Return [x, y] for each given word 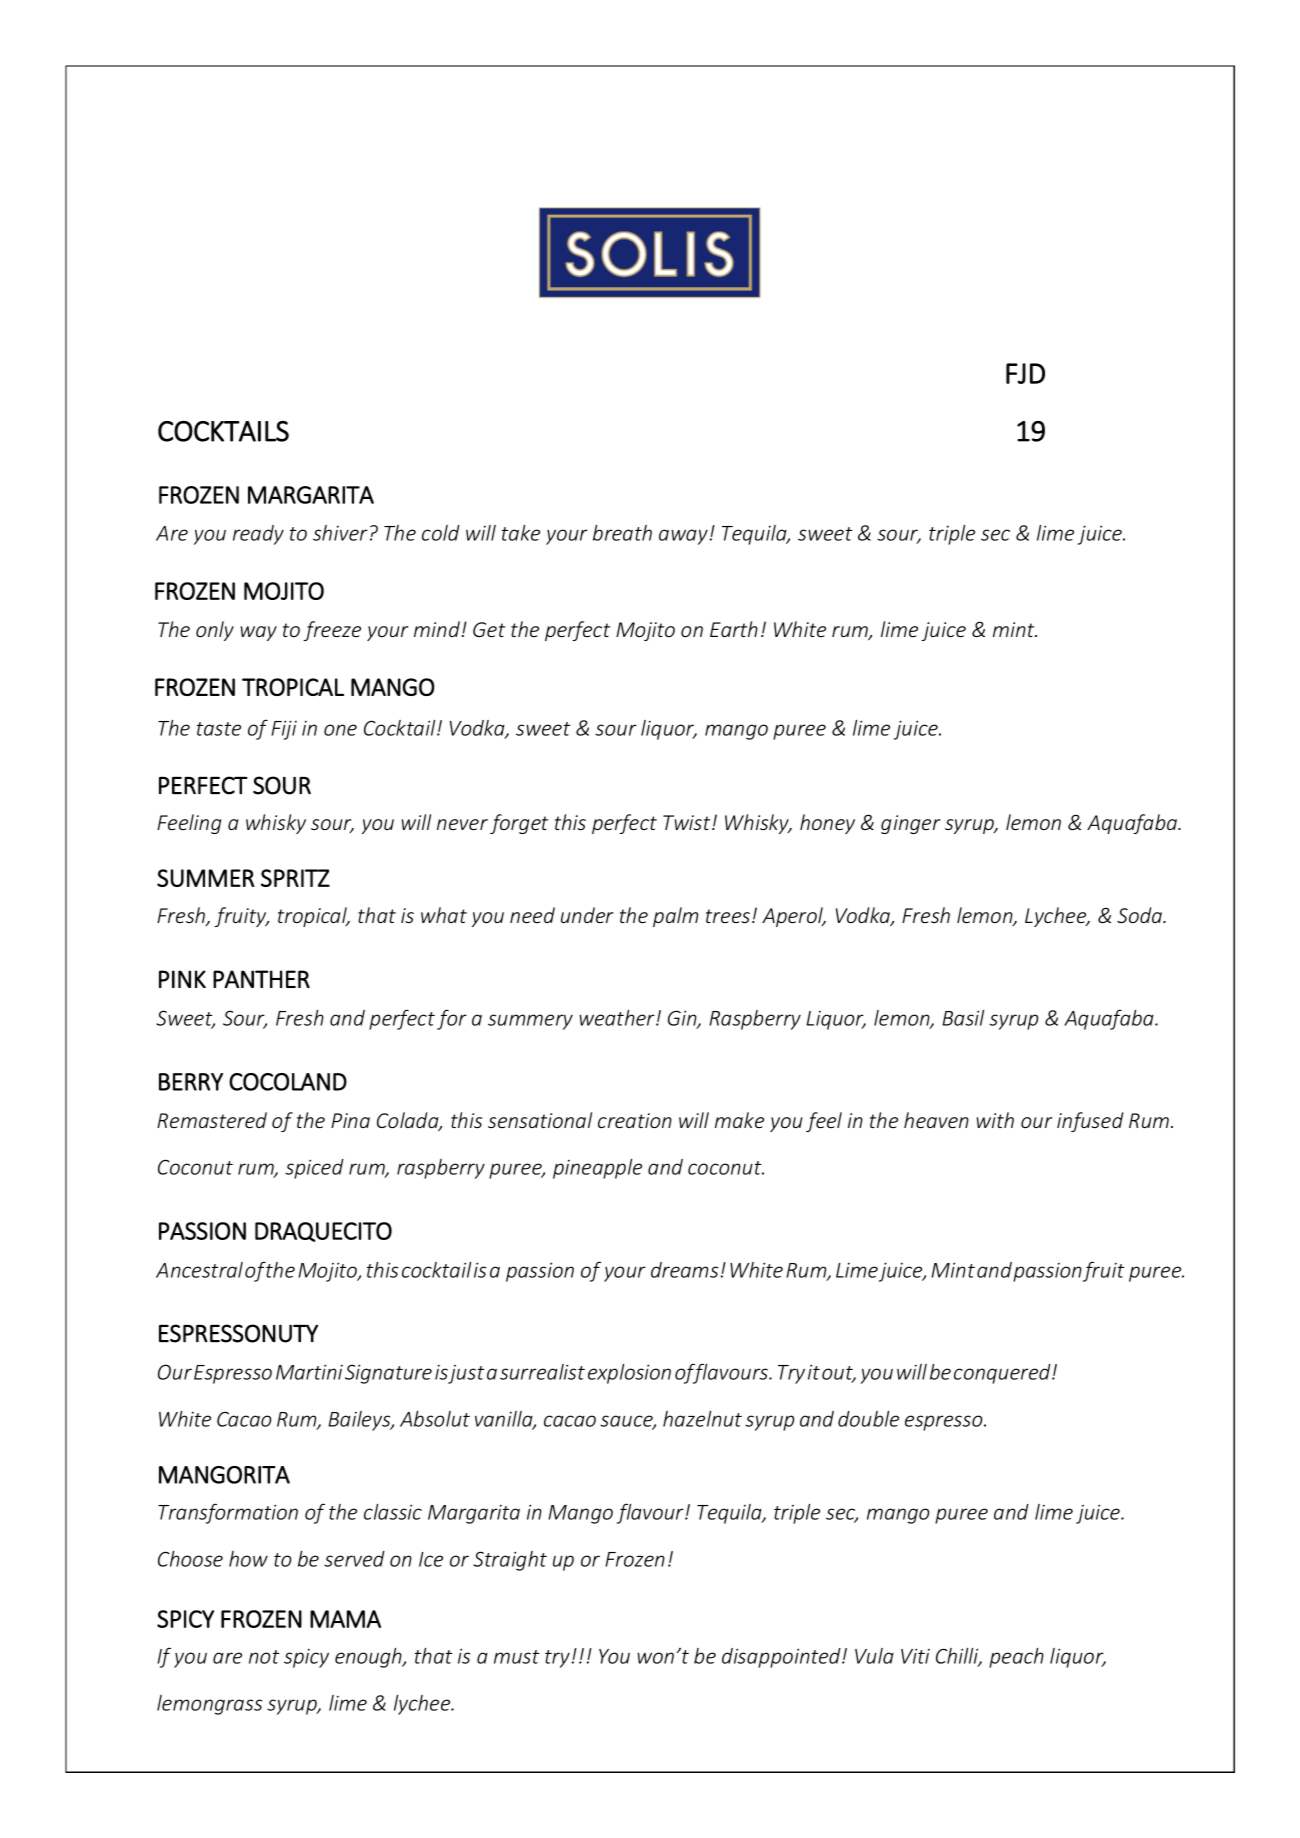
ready [258, 535]
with [995, 1120]
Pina [350, 1120]
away [683, 537]
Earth [734, 629]
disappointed [782, 1658]
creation [635, 1120]
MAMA [345, 1619]
